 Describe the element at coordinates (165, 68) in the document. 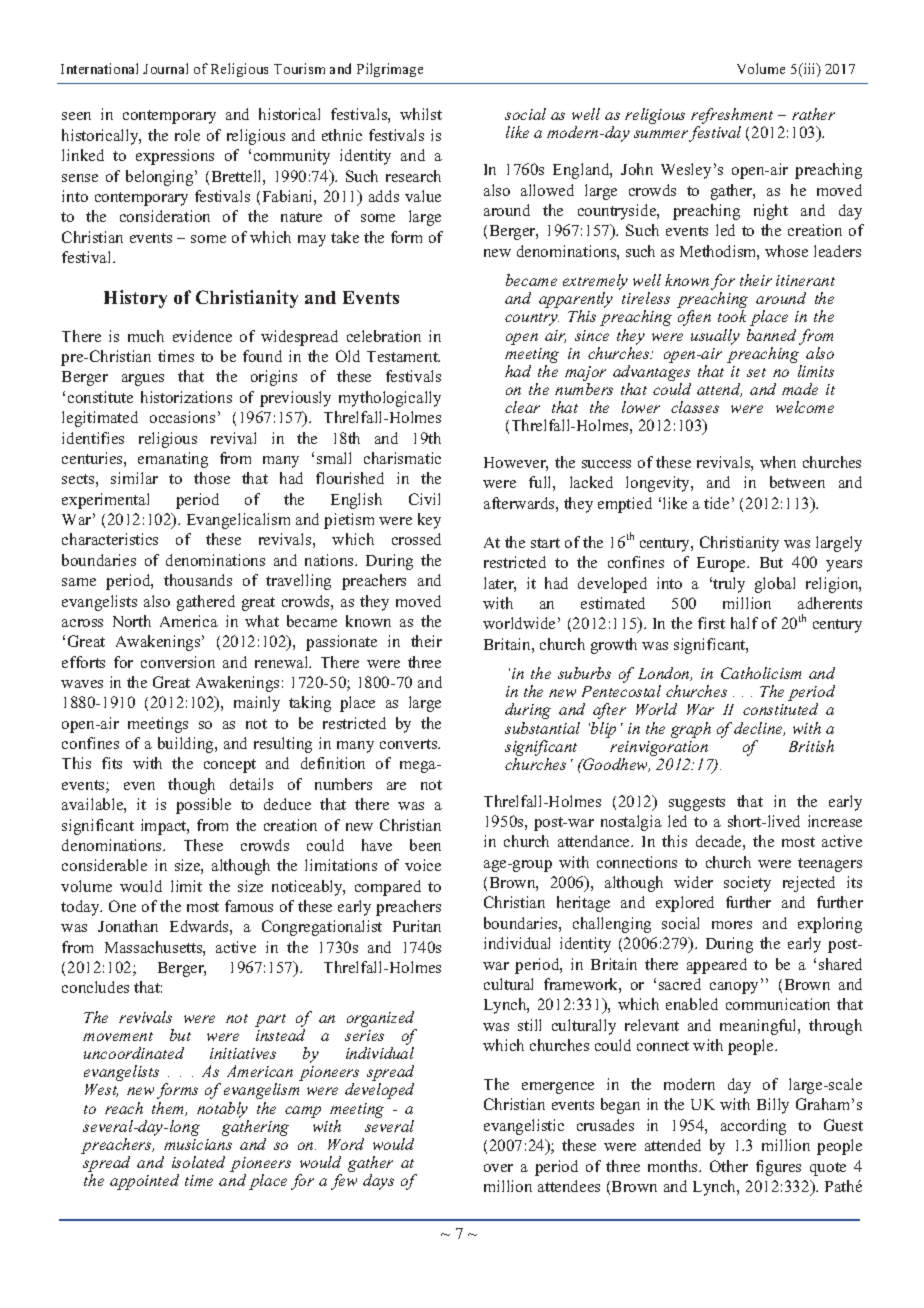

I see `Journal` at that location.
